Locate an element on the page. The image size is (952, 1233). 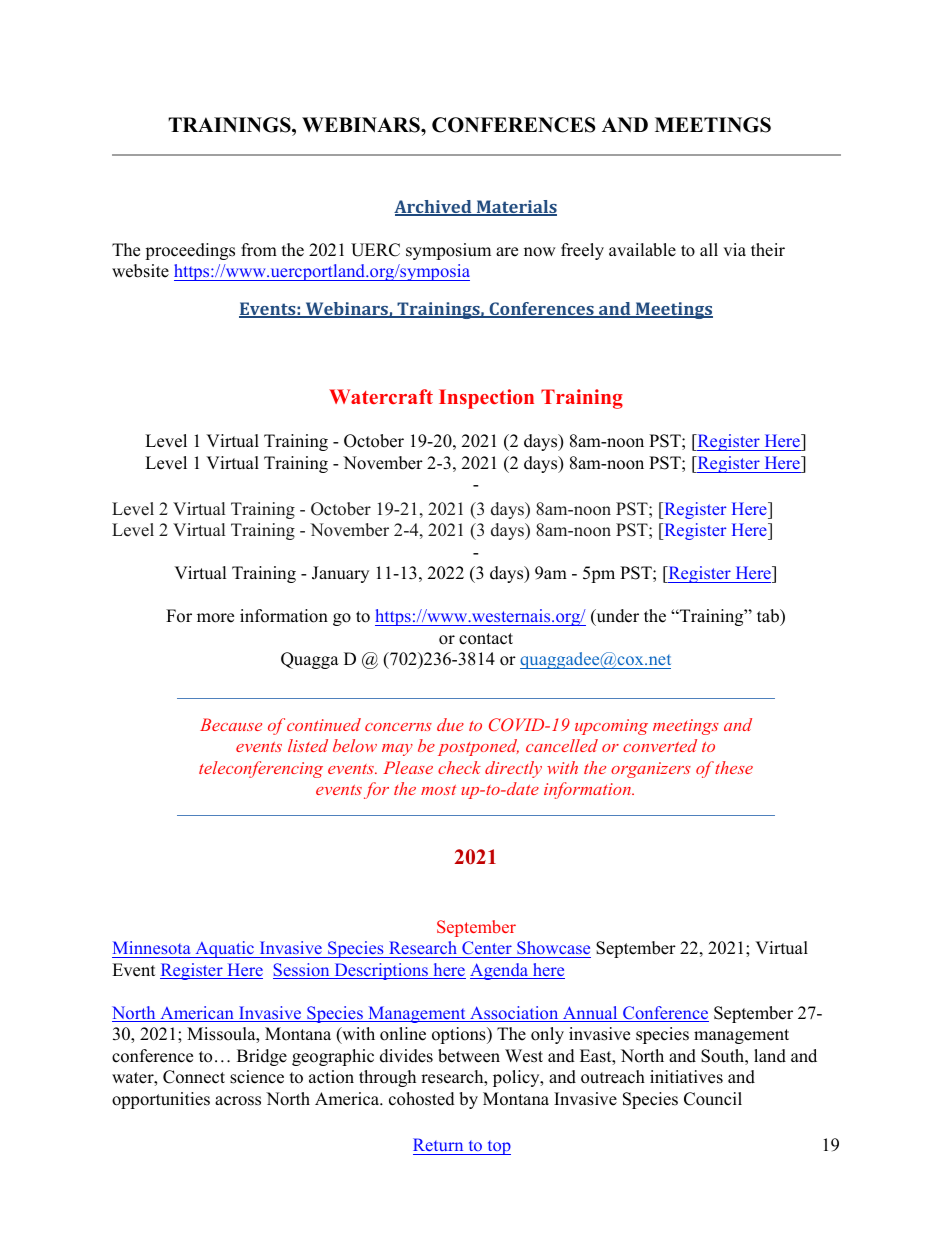
Center is located at coordinates (487, 949).
